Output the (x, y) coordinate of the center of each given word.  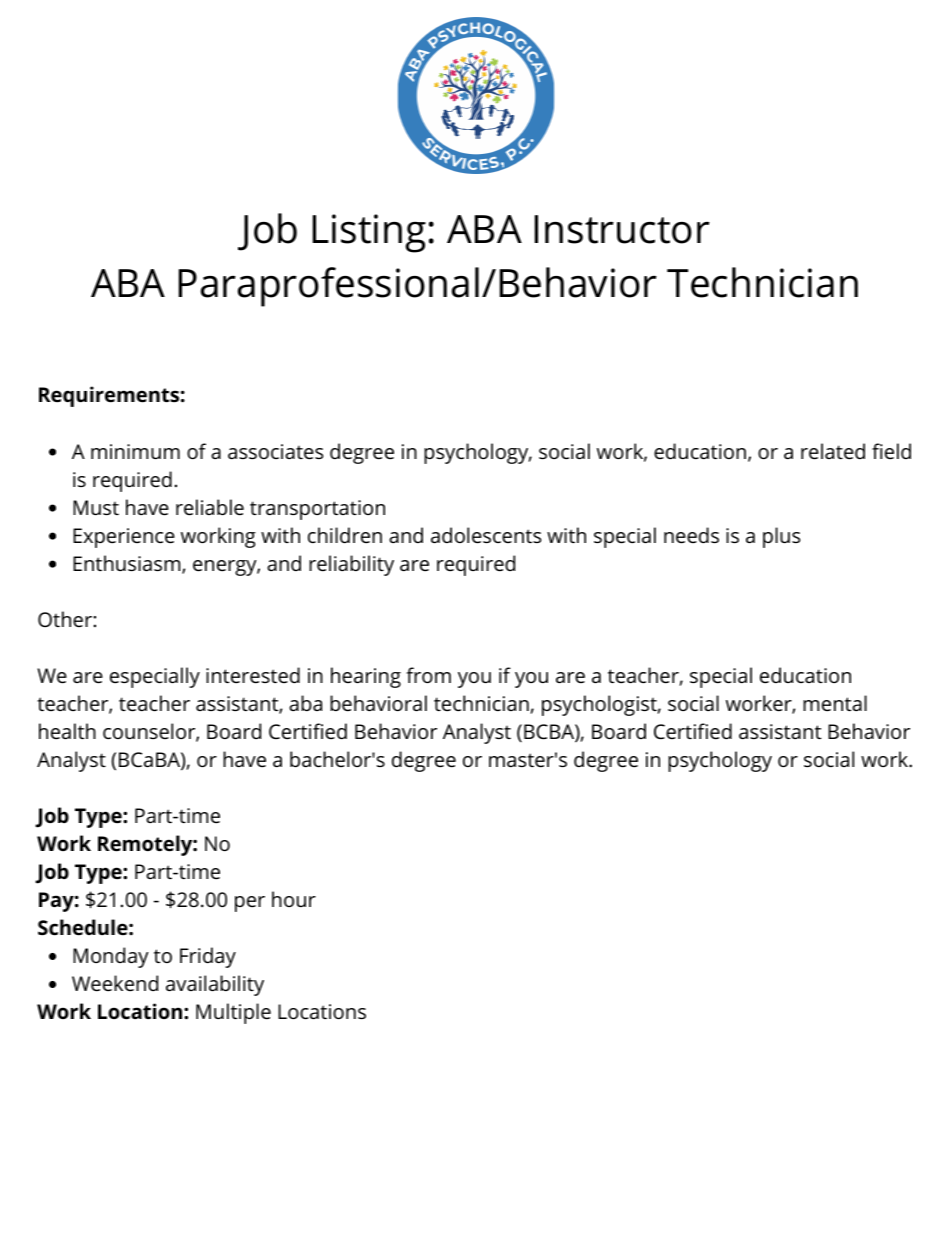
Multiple (233, 1013)
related (833, 451)
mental (835, 703)
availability (215, 985)
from (428, 675)
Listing (369, 233)
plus (781, 537)
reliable (210, 507)
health (67, 731)
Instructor (622, 229)
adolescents (486, 535)
